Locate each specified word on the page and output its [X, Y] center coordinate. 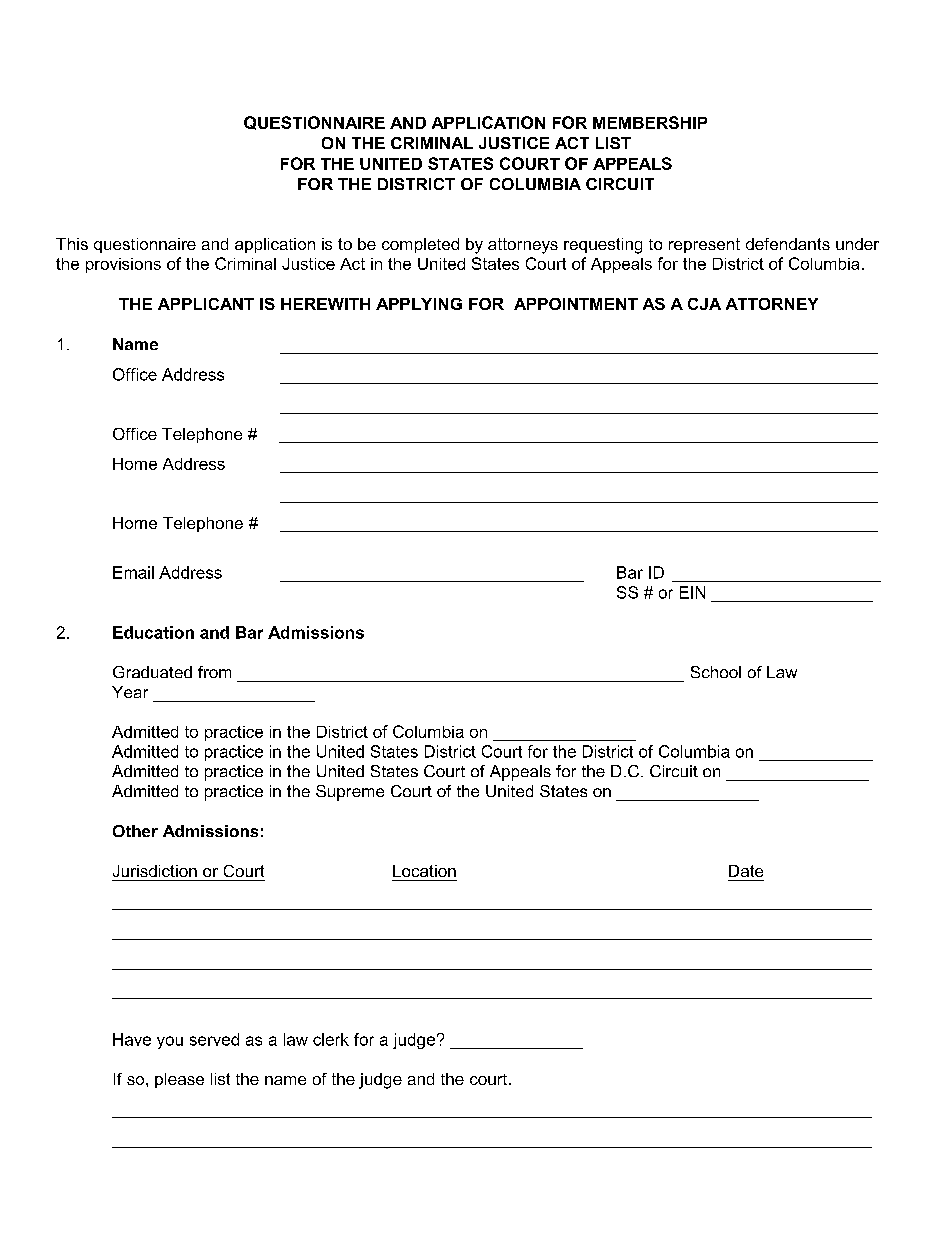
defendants [788, 244]
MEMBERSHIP [650, 122]
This [72, 244]
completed [420, 245]
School [716, 672]
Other [135, 831]
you [170, 1042]
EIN [692, 592]
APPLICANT [206, 304]
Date [746, 871]
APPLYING [419, 304]
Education [153, 632]
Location [424, 871]
